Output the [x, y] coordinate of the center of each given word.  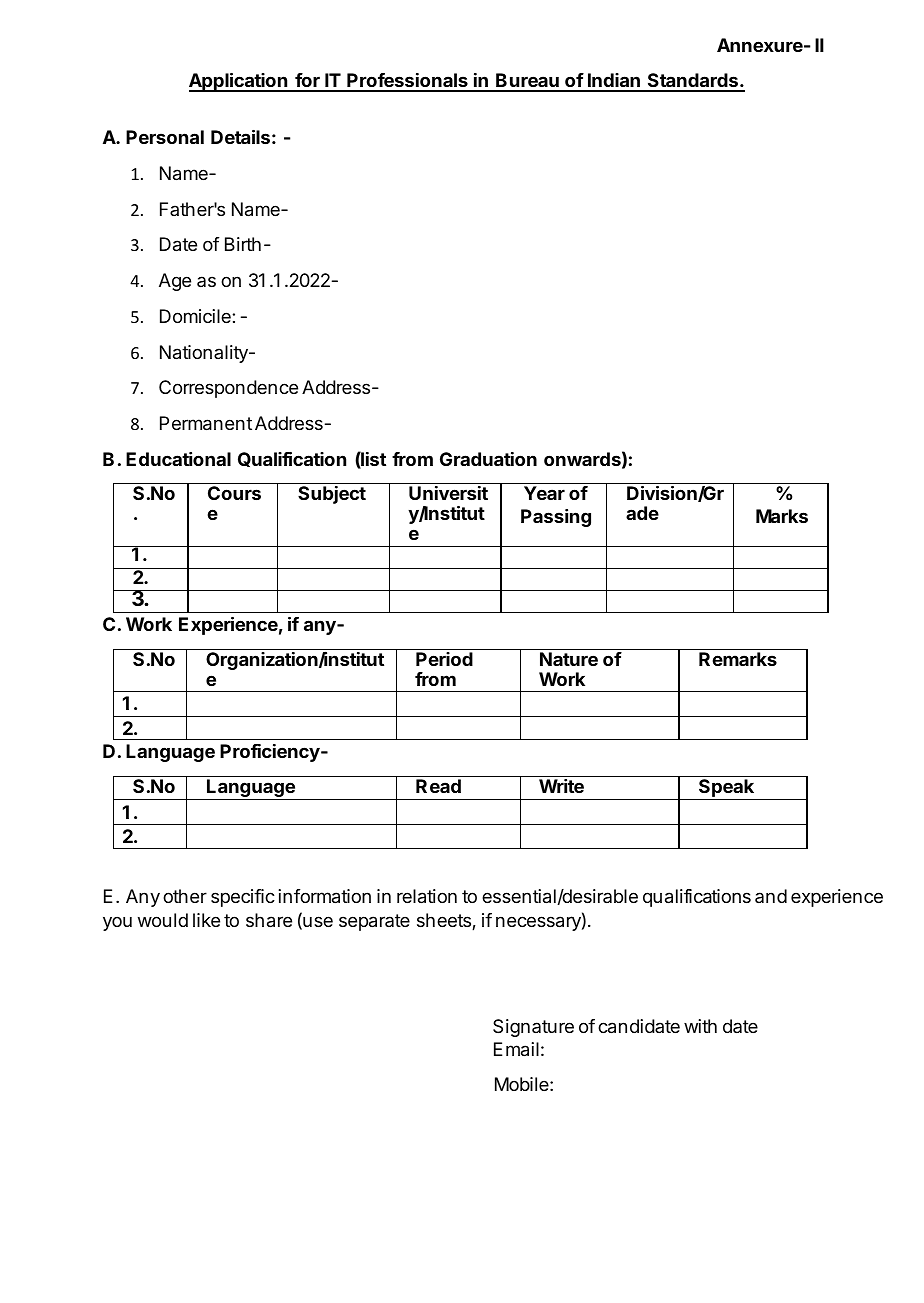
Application [239, 82]
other [185, 896]
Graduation [488, 459]
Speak [726, 789]
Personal [165, 137]
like [206, 920]
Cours [234, 493]
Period [444, 659]
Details [240, 137]
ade [642, 513]
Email [516, 1049]
